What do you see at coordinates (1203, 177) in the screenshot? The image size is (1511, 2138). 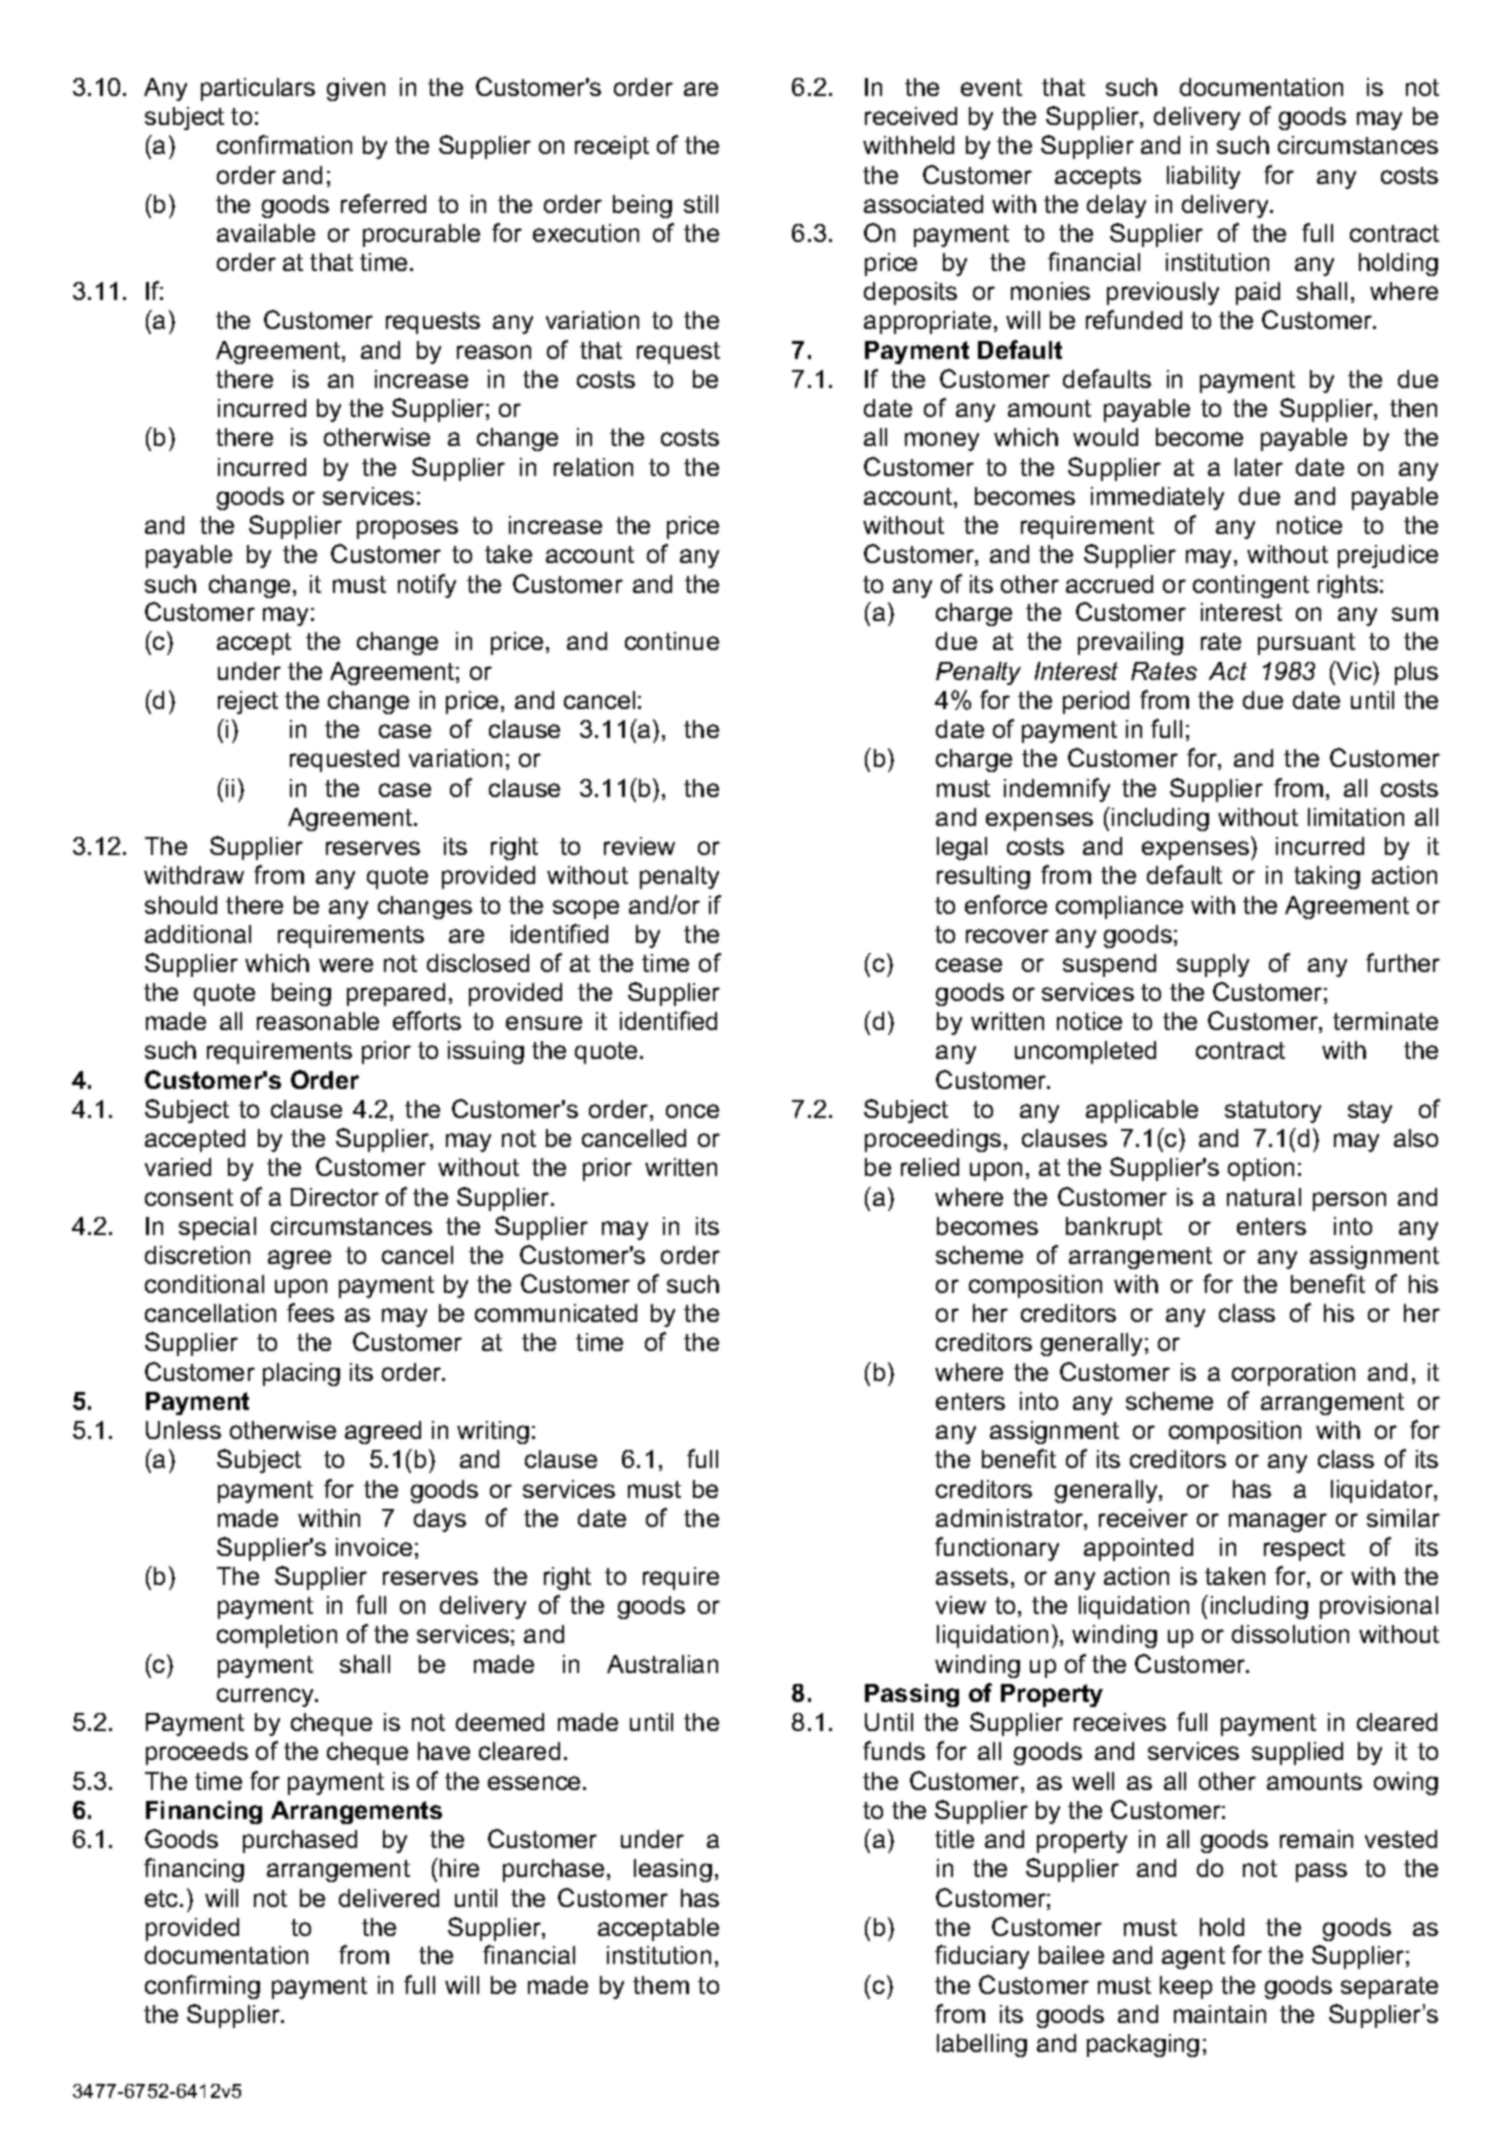 I see `liability` at bounding box center [1203, 177].
